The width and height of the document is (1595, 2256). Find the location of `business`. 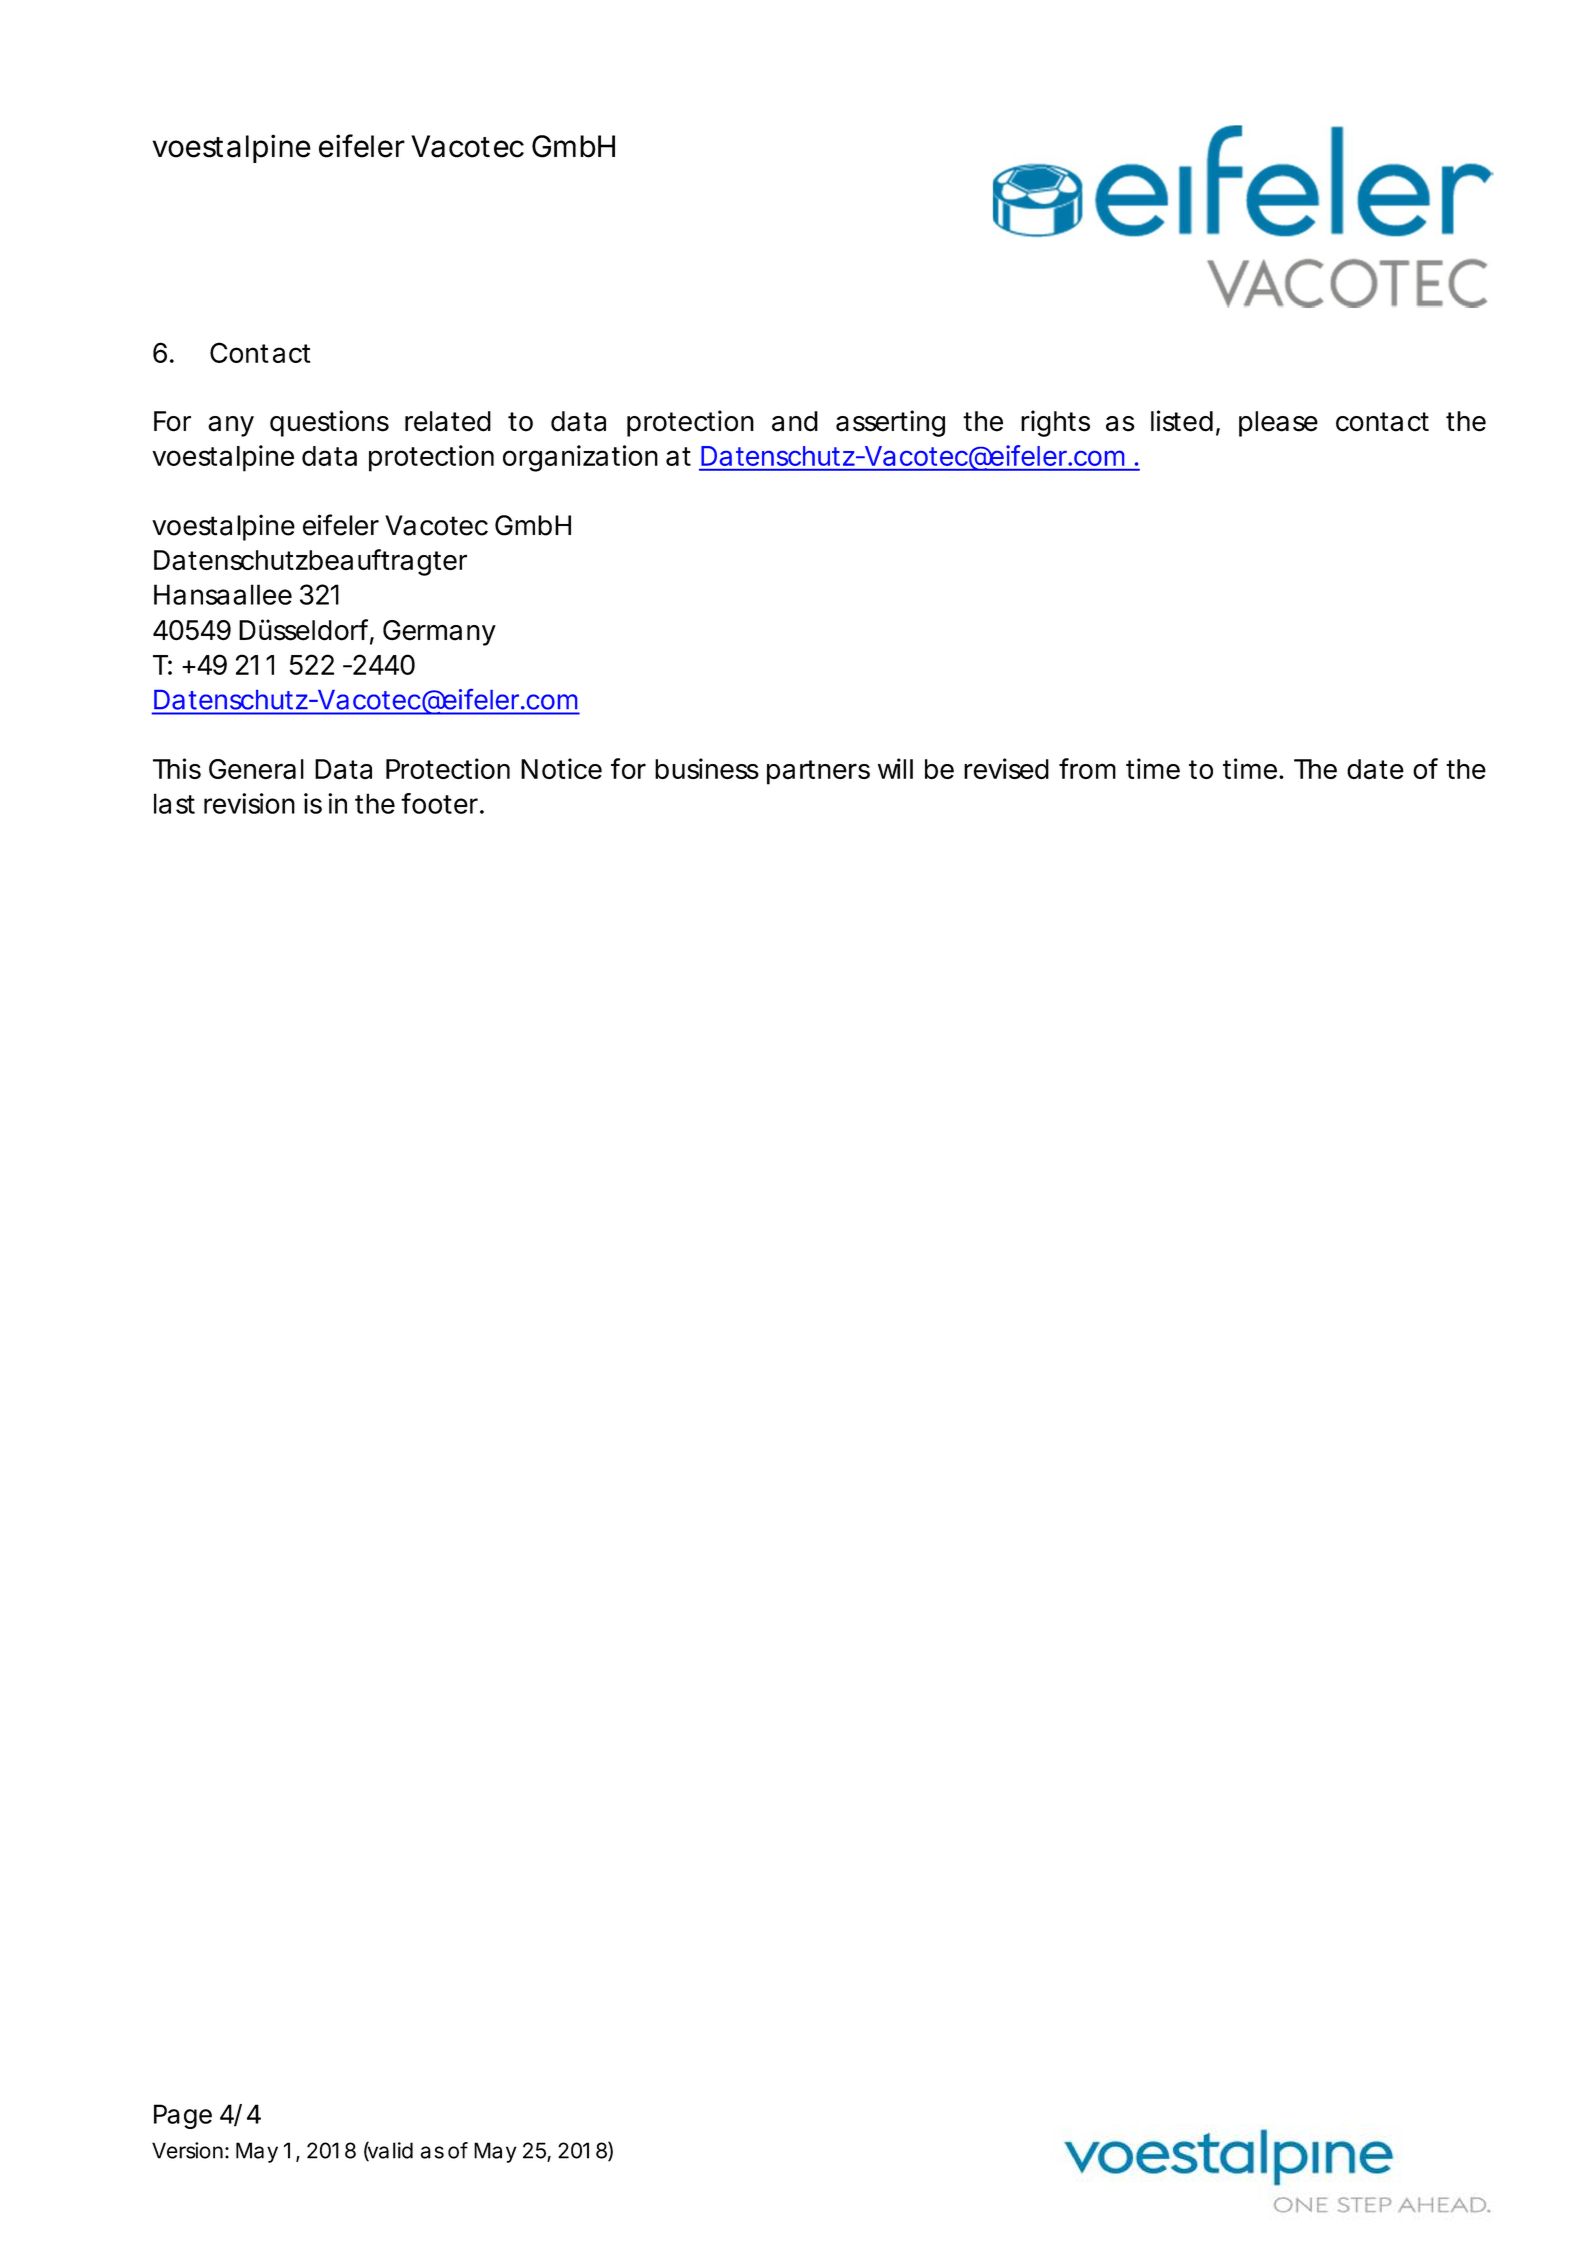

business is located at coordinates (707, 768).
